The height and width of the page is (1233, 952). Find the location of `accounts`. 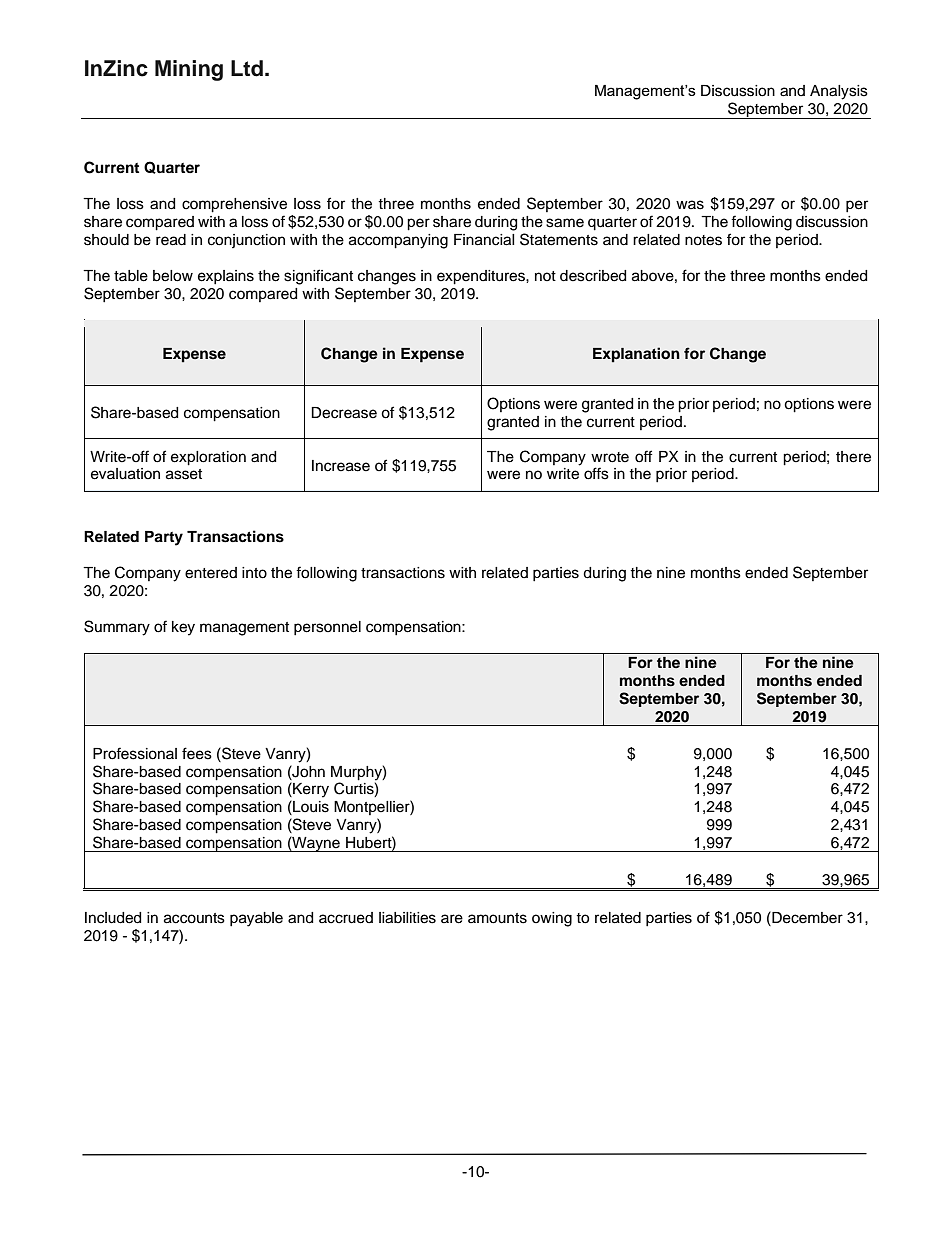

accounts is located at coordinates (194, 918).
